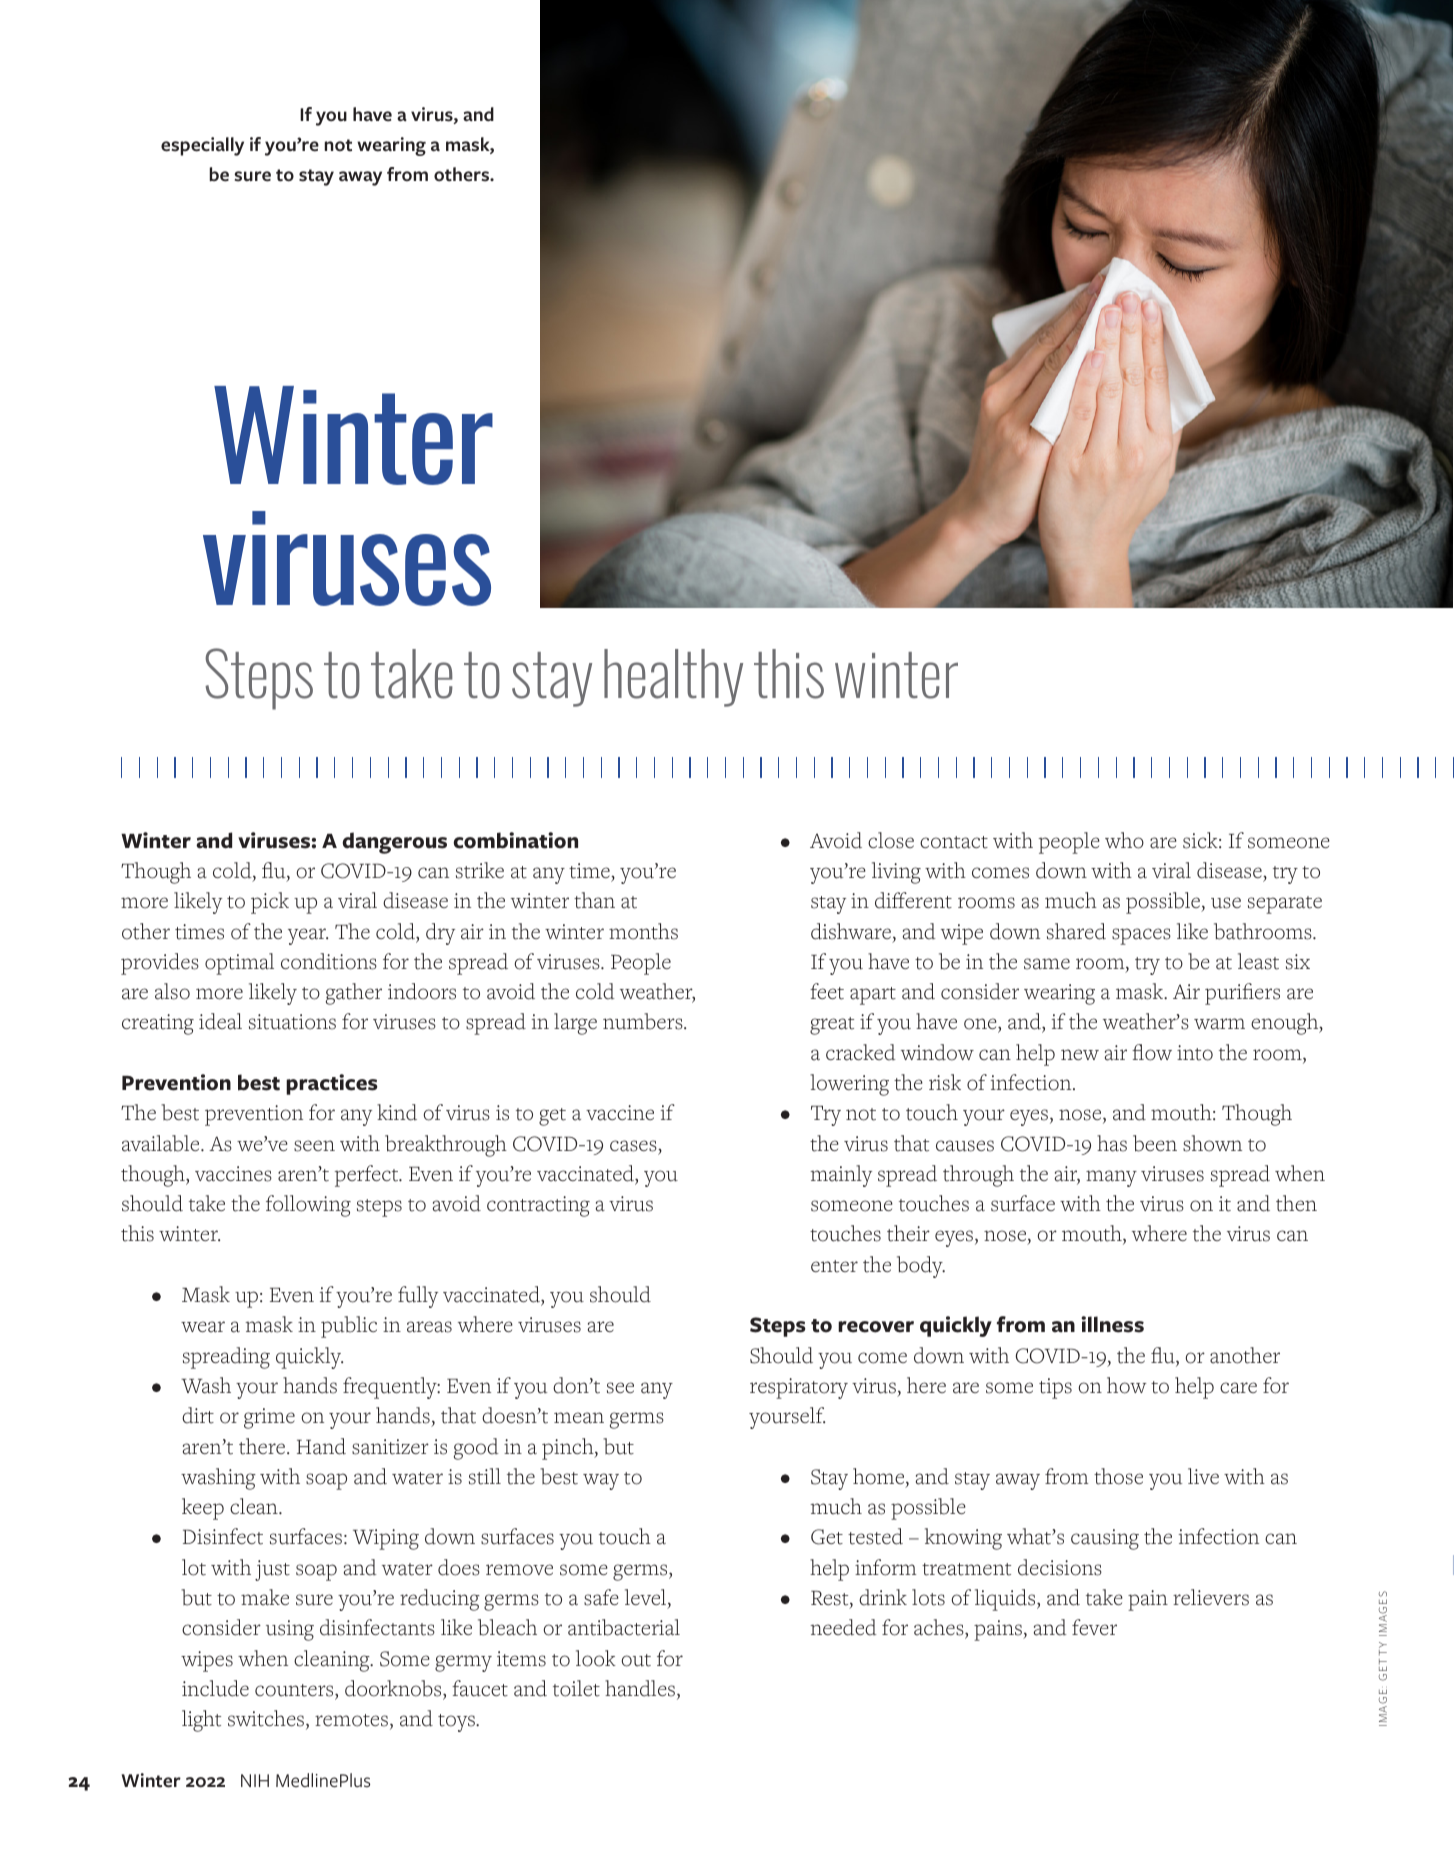 This screenshot has height=1863, width=1454. Describe the element at coordinates (1111, 1178) in the screenshot. I see `many` at that location.
